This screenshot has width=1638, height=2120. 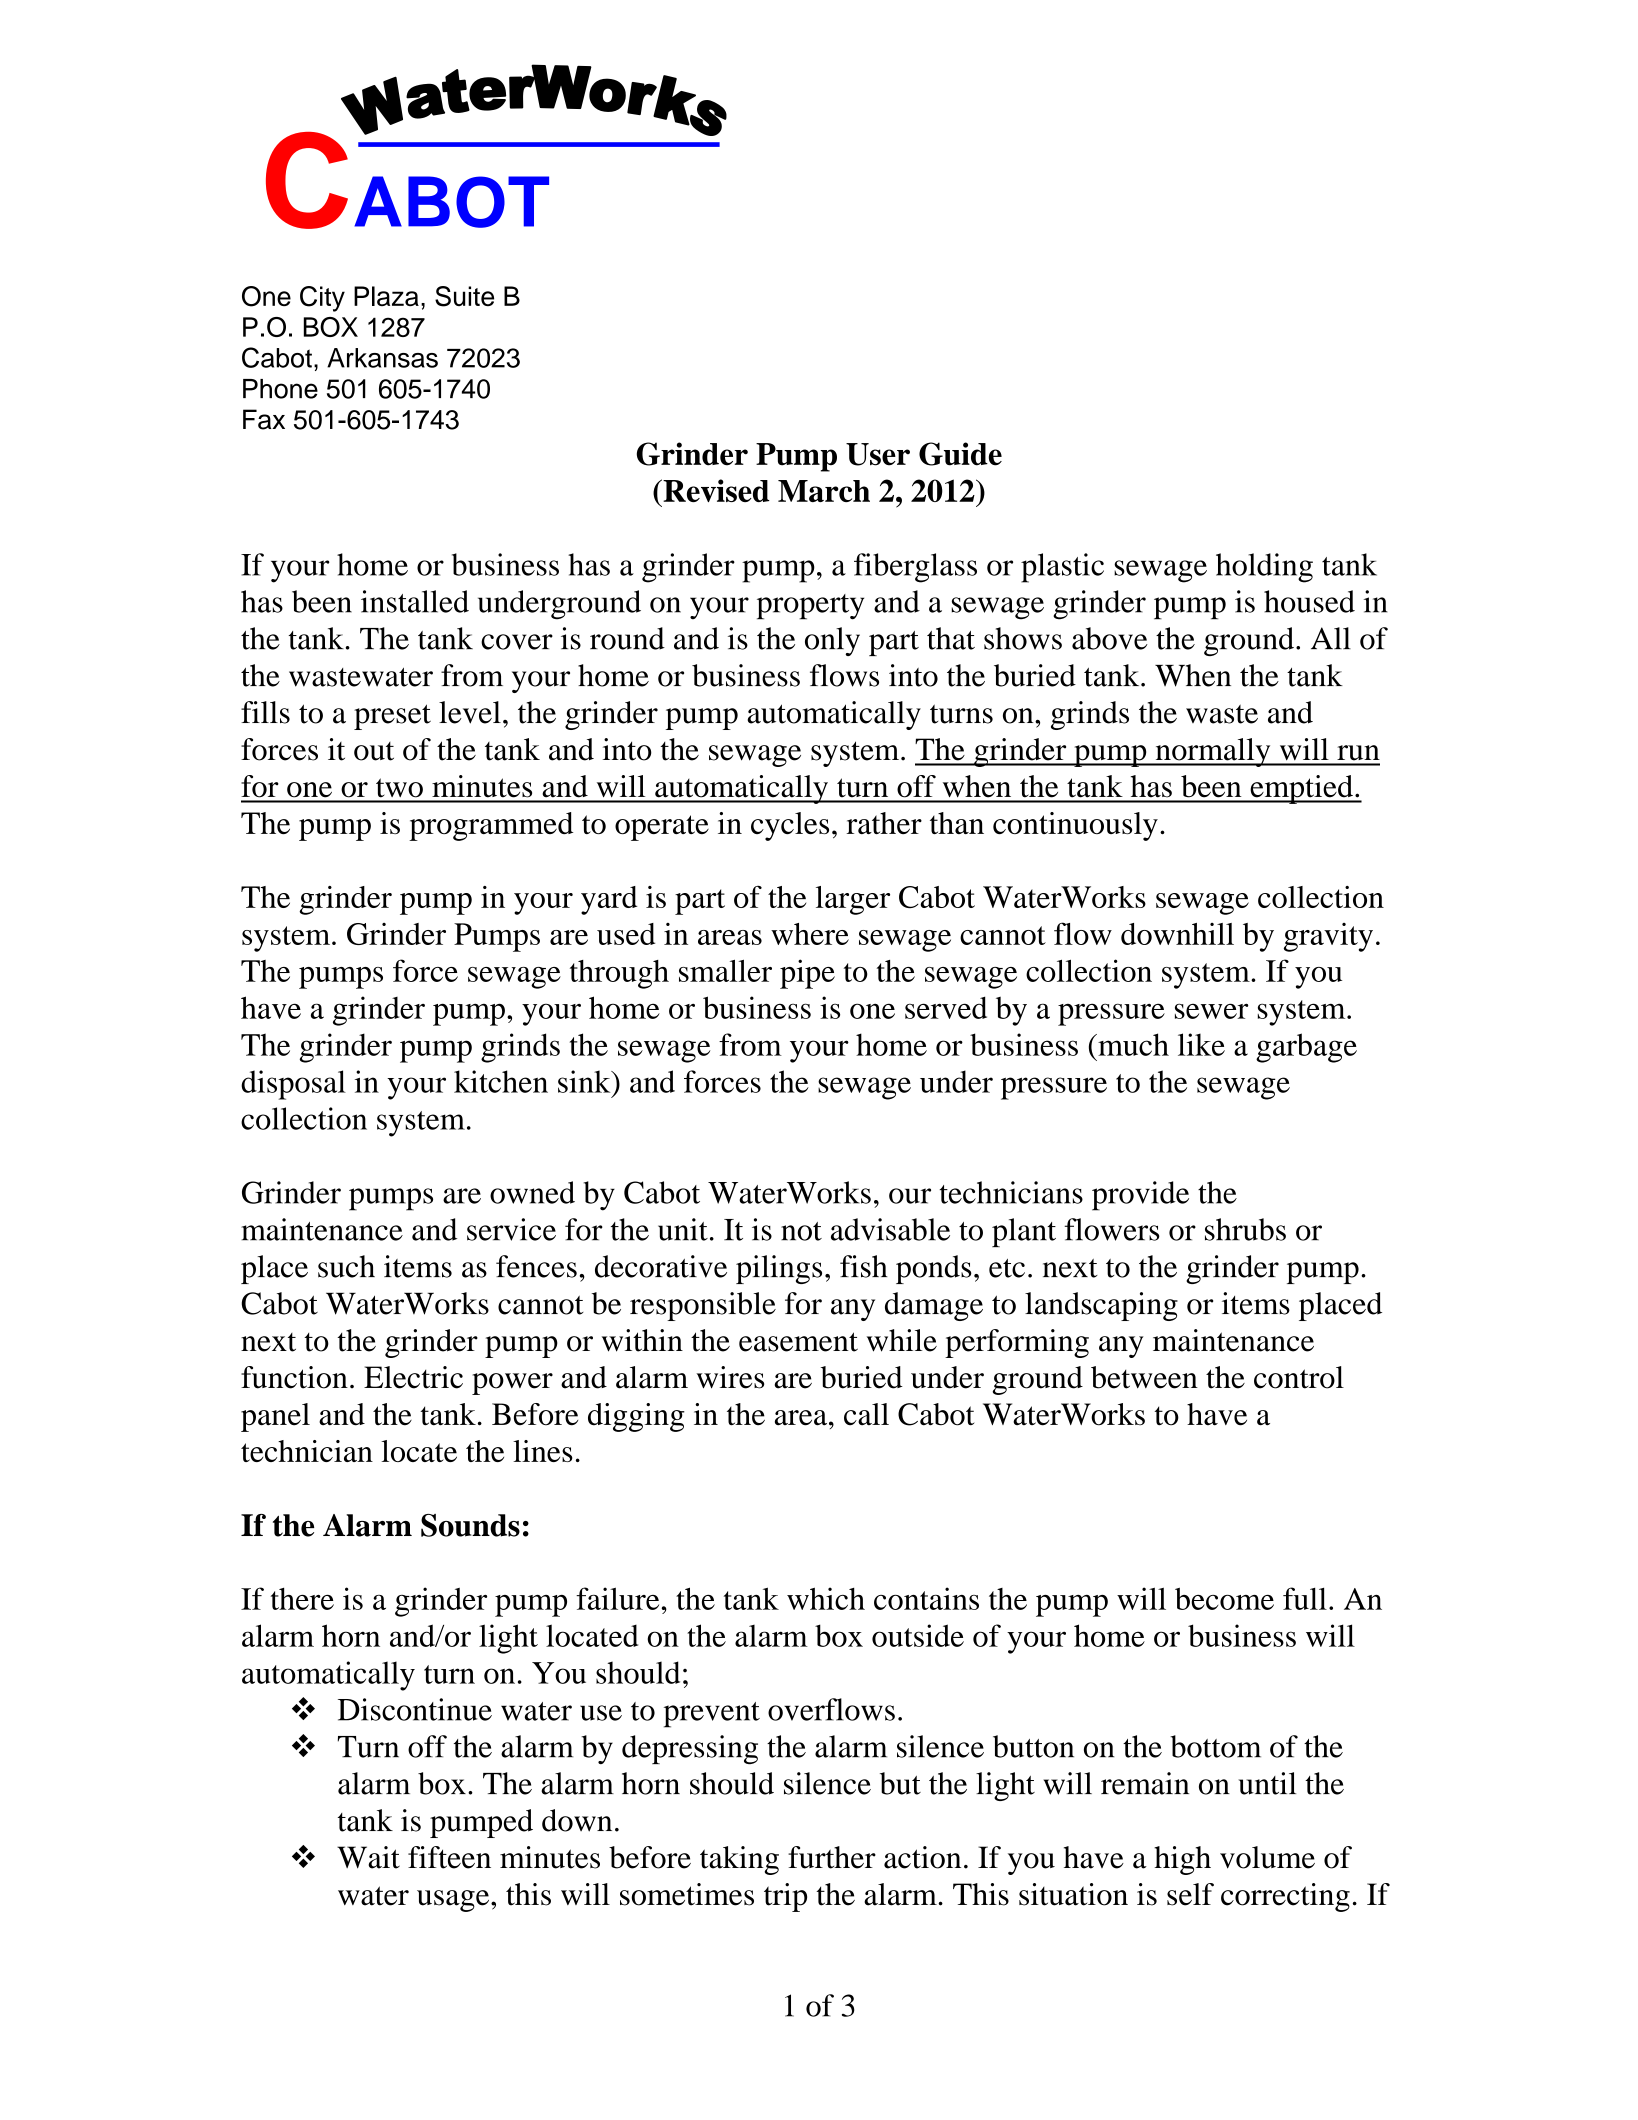 What do you see at coordinates (960, 454) in the screenshot?
I see `Guide` at bounding box center [960, 454].
